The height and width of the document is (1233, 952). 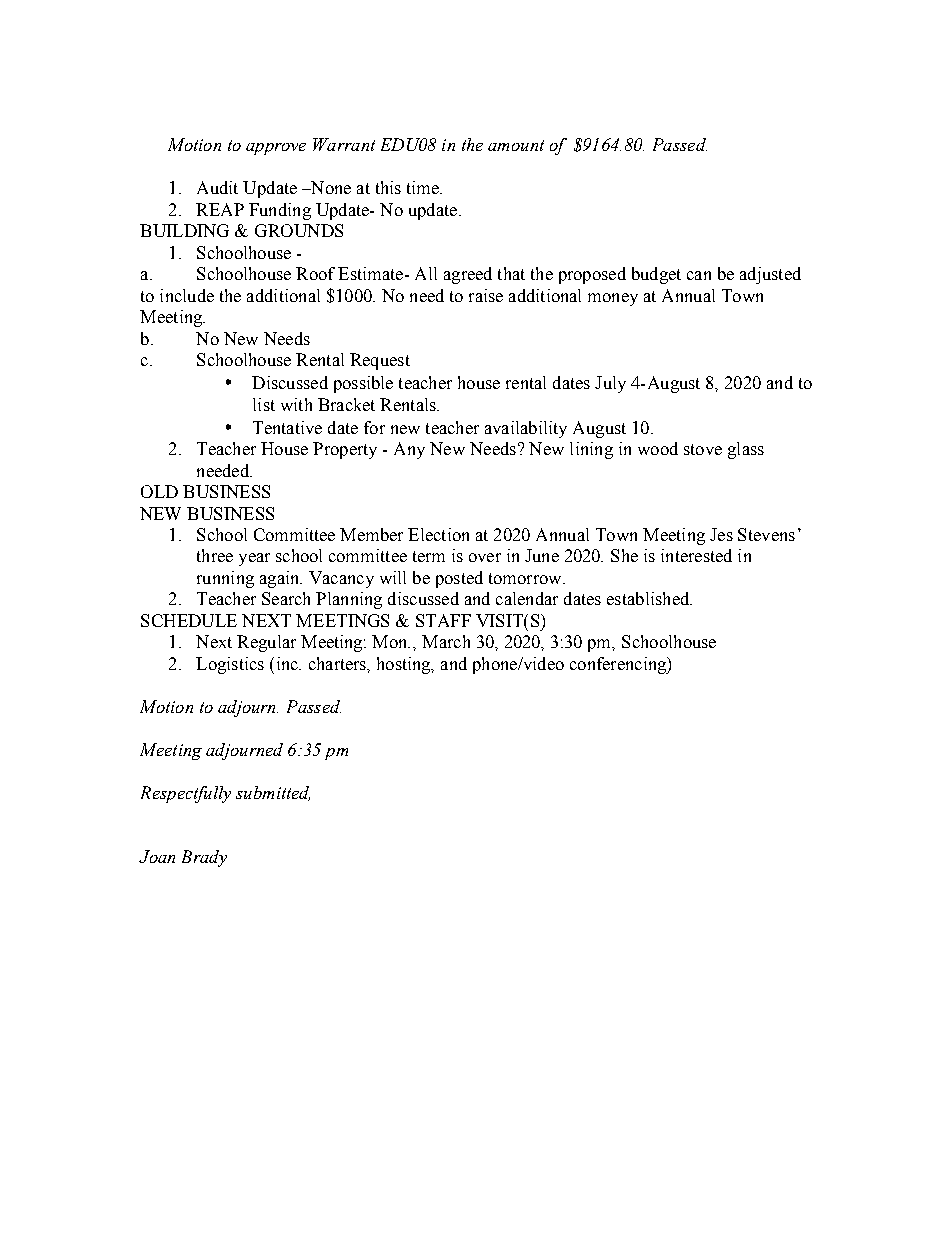 I want to click on Election, so click(x=438, y=534).
